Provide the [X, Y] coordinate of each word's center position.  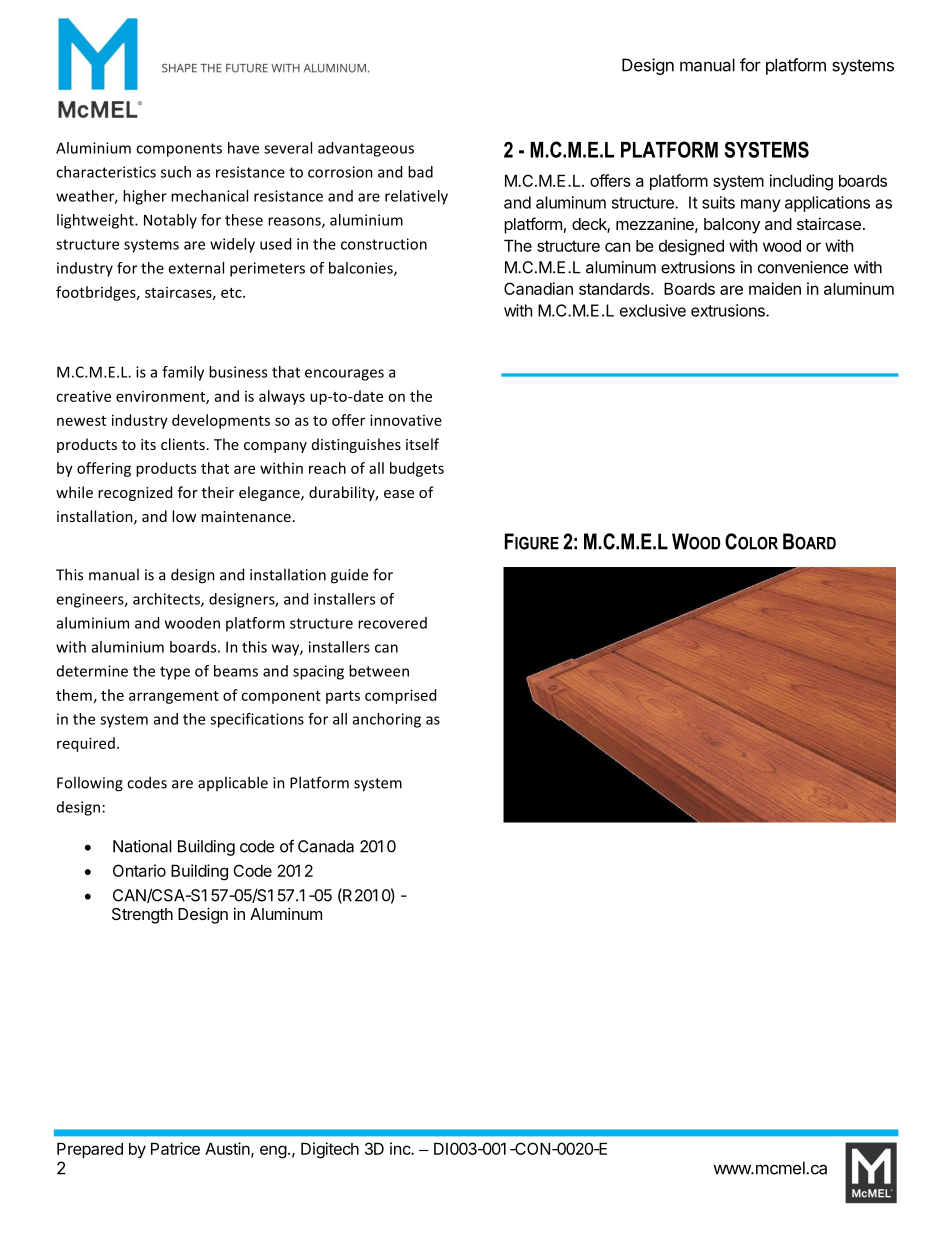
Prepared [90, 1150]
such [176, 172]
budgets [417, 469]
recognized [135, 493]
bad [420, 172]
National [142, 846]
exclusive [653, 310]
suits [718, 202]
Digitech [330, 1150]
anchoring [387, 720]
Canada [326, 846]
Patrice [175, 1148]
